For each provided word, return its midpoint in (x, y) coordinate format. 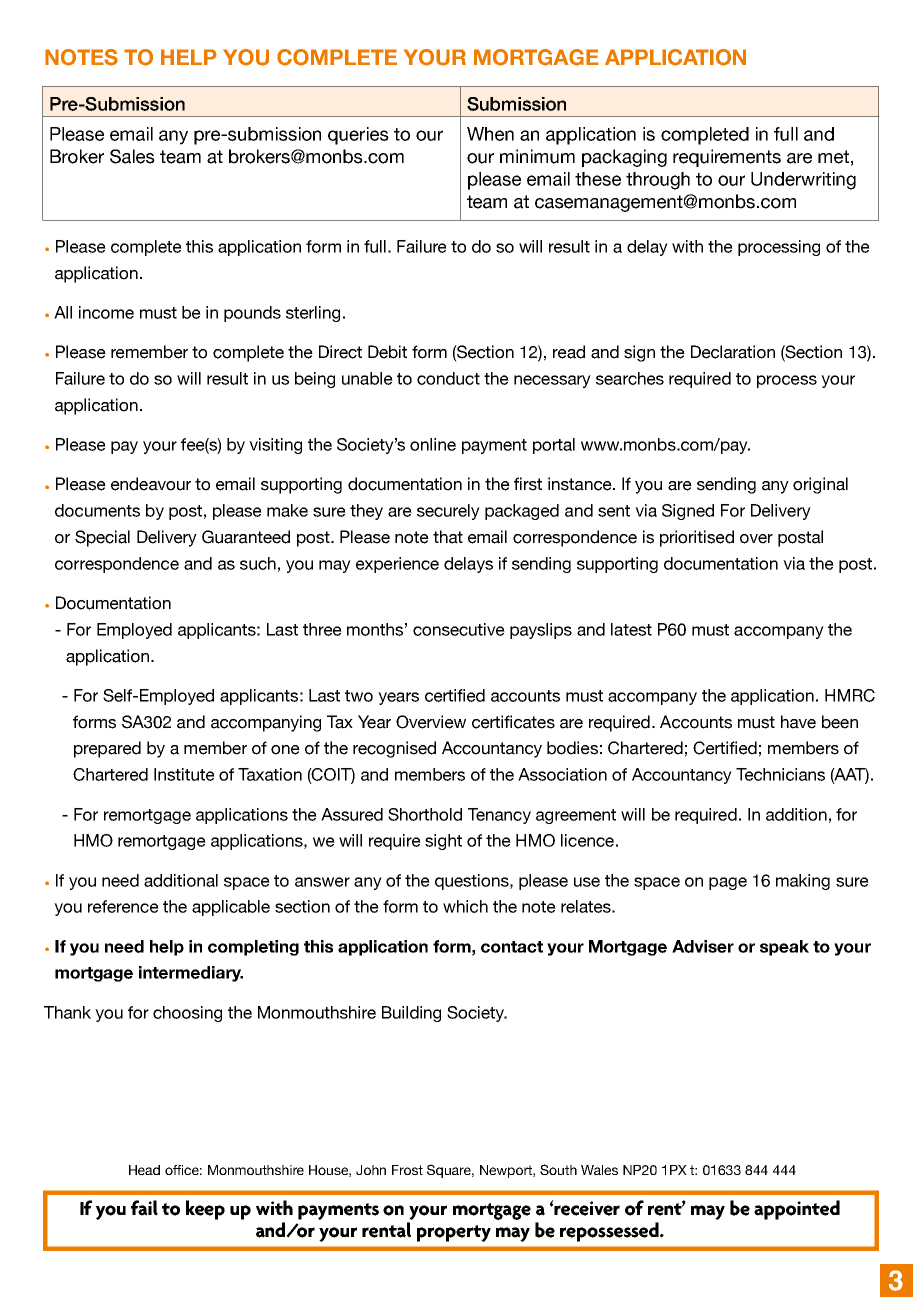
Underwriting (803, 181)
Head (144, 1170)
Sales (132, 156)
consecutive (459, 629)
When (490, 134)
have (798, 722)
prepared (107, 749)
